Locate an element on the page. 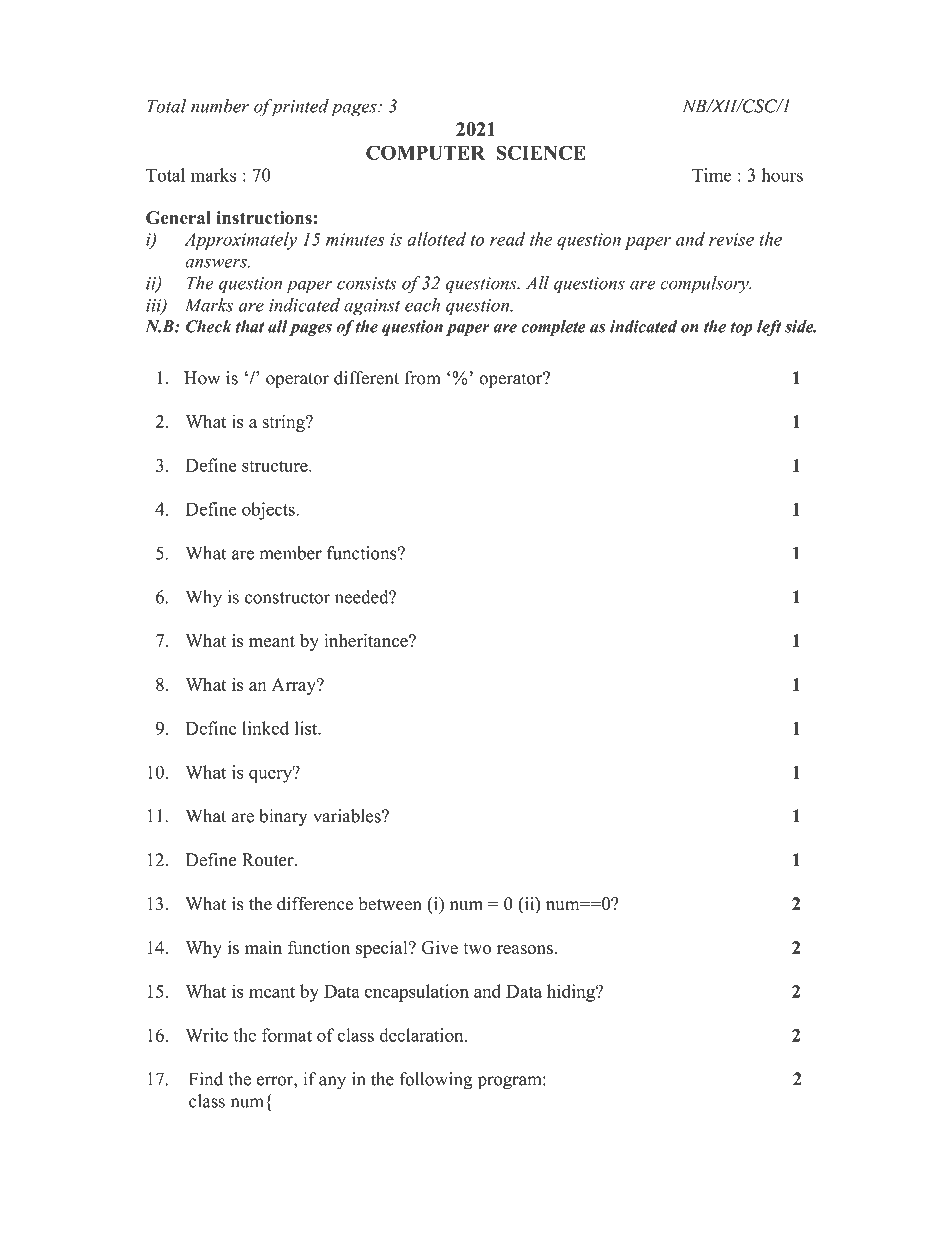 The width and height of the image is (952, 1233). structure is located at coordinates (276, 466).
